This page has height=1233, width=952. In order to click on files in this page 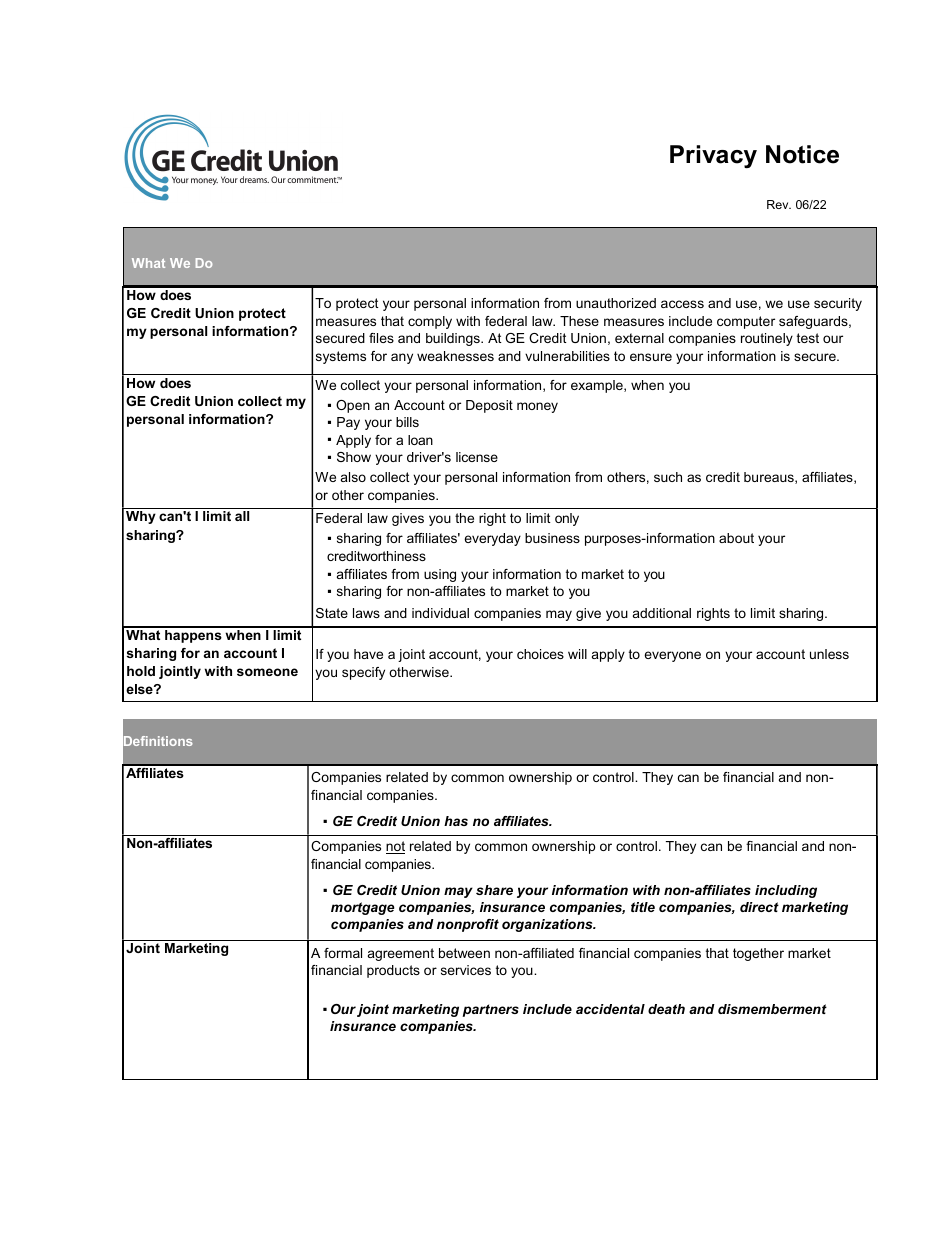, I will do `click(381, 338)`.
